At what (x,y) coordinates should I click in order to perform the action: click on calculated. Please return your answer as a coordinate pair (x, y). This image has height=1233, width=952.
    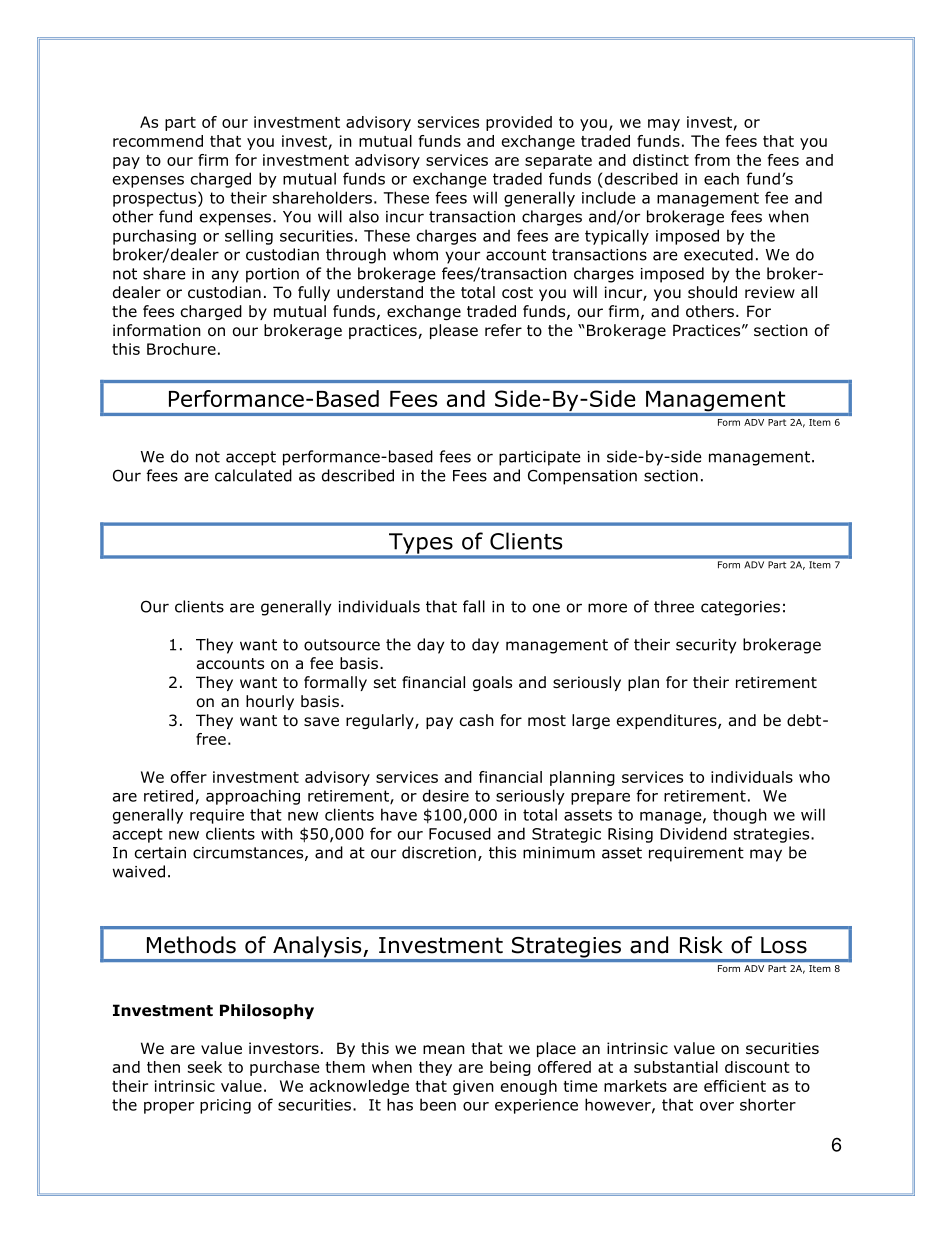
    Looking at the image, I should click on (253, 475).
